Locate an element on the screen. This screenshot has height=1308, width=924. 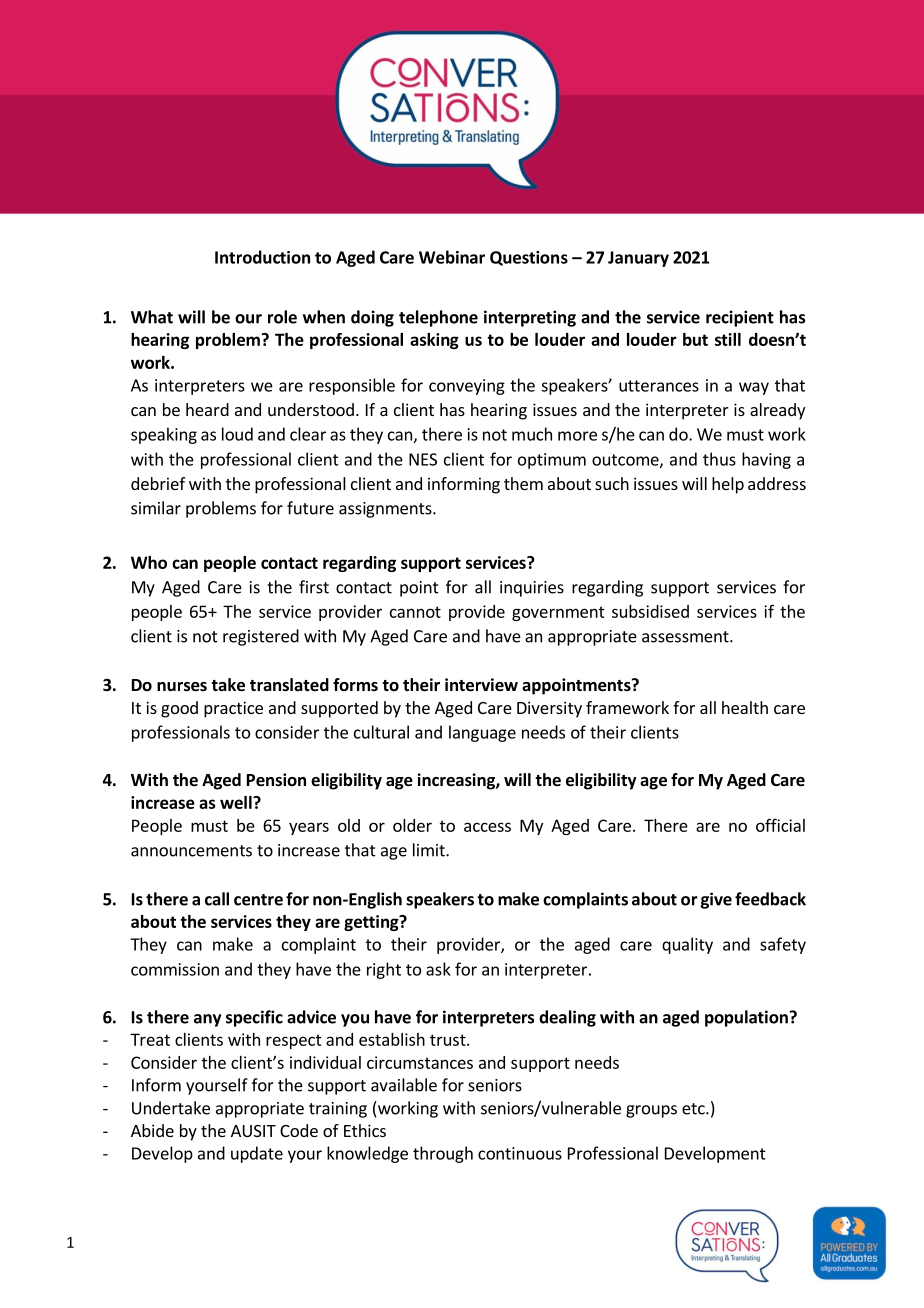
health is located at coordinates (745, 707).
